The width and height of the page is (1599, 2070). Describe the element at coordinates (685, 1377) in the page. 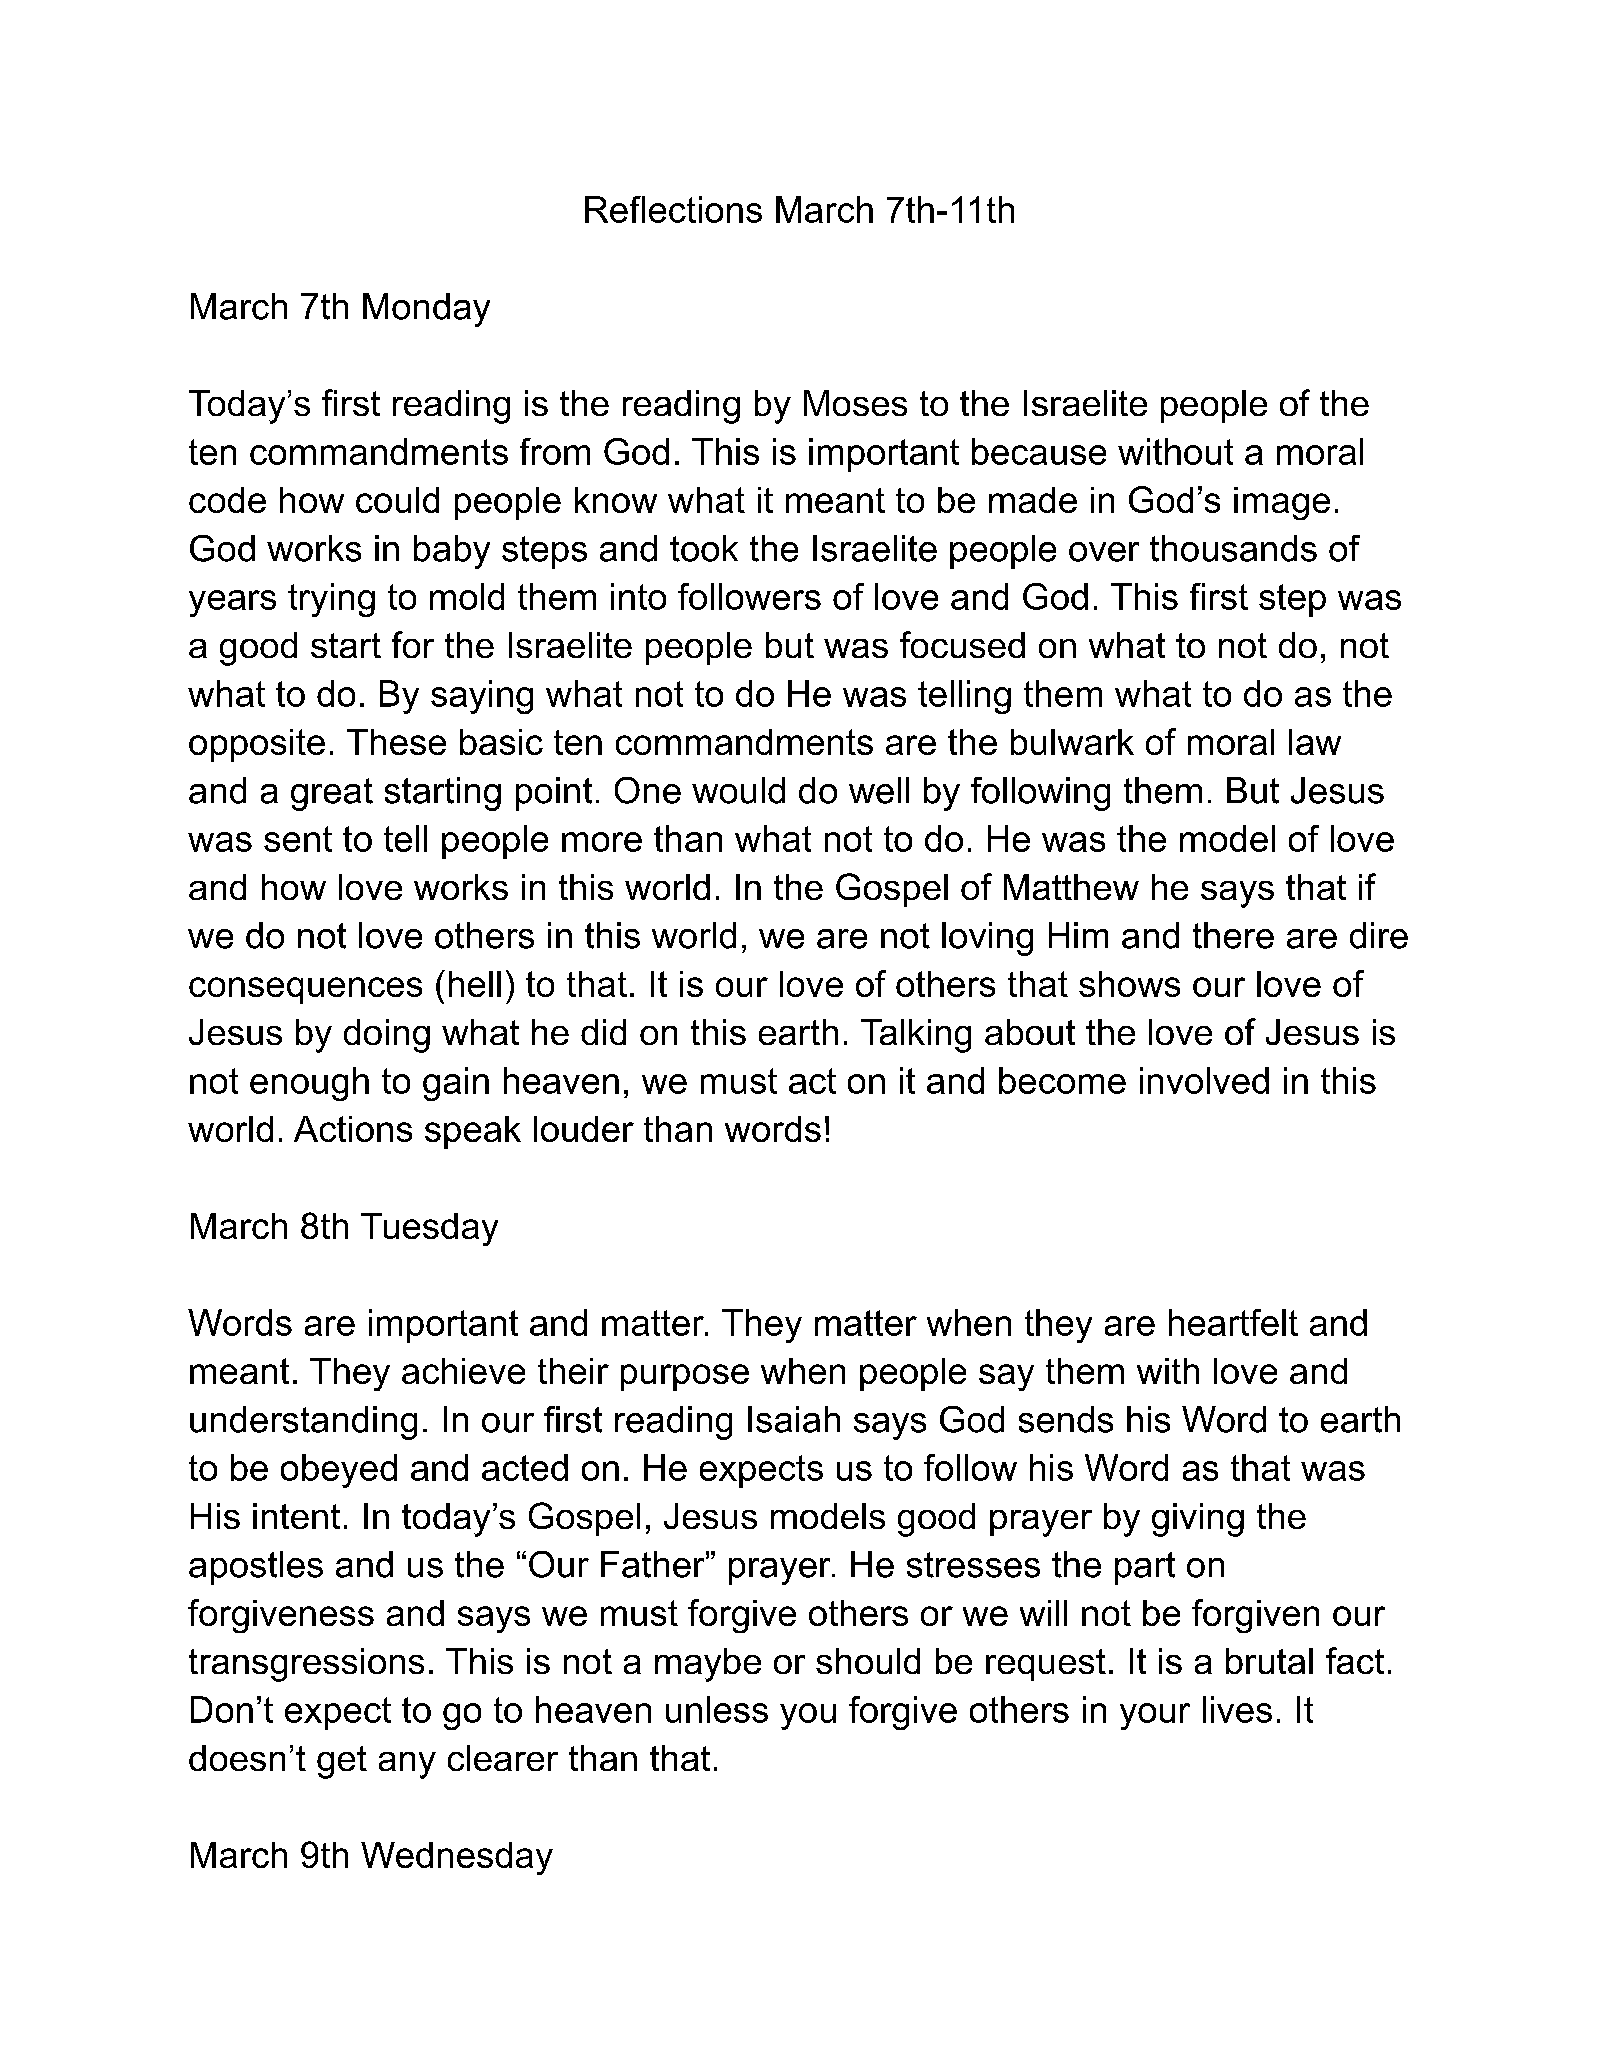

I see `purpose` at that location.
